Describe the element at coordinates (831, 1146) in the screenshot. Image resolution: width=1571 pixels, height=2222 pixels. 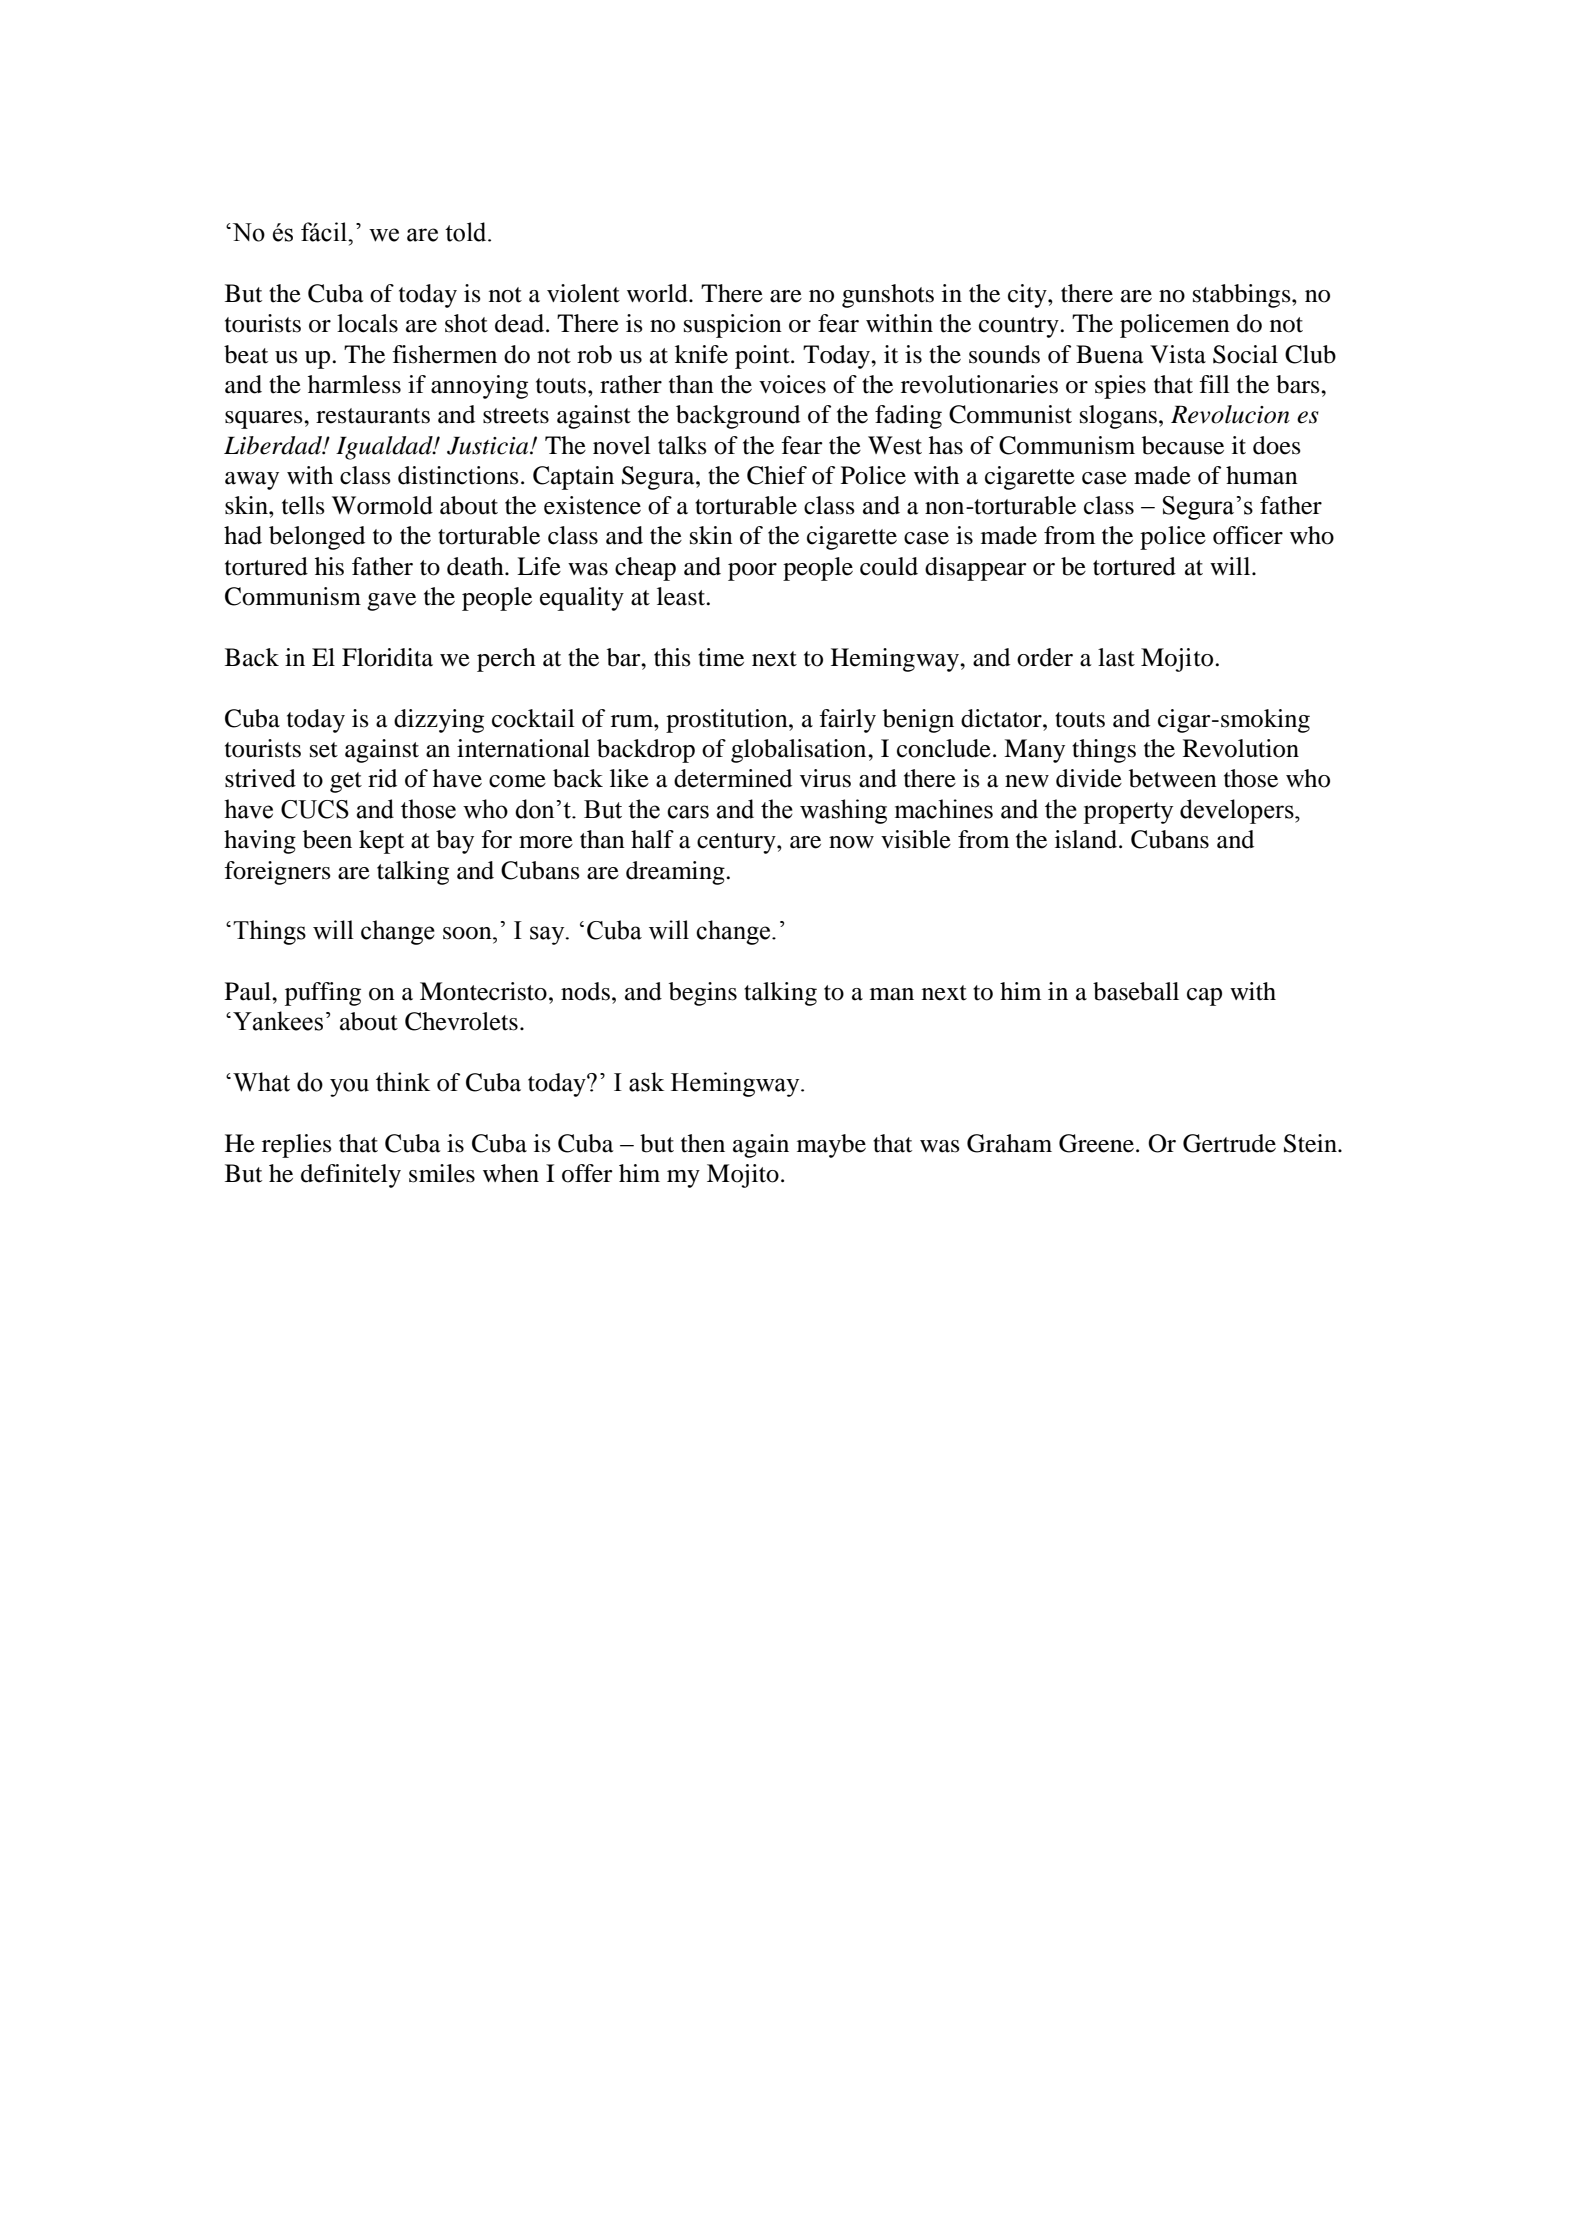
I see `maybe` at that location.
